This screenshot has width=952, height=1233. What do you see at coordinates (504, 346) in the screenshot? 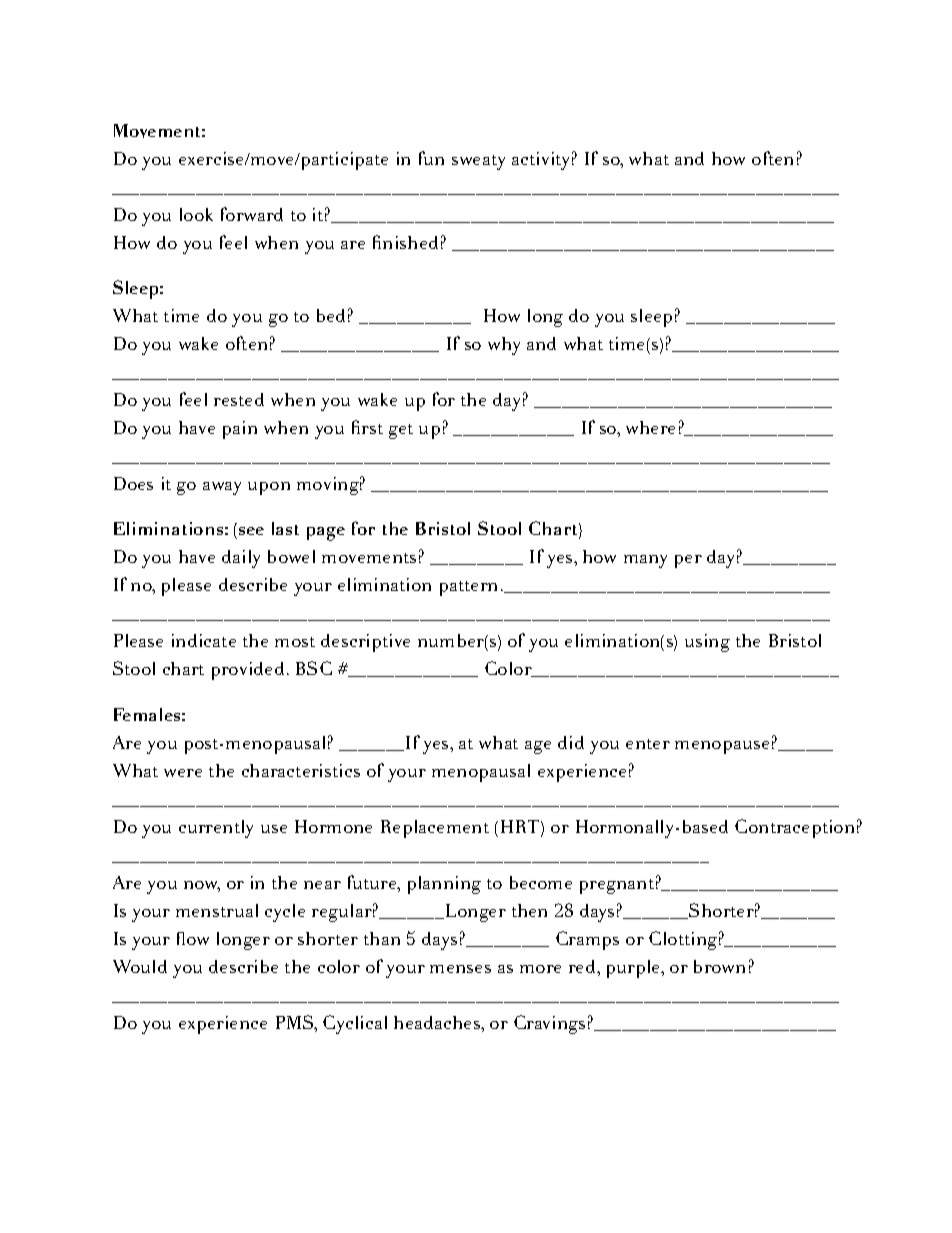
I see `why` at bounding box center [504, 346].
